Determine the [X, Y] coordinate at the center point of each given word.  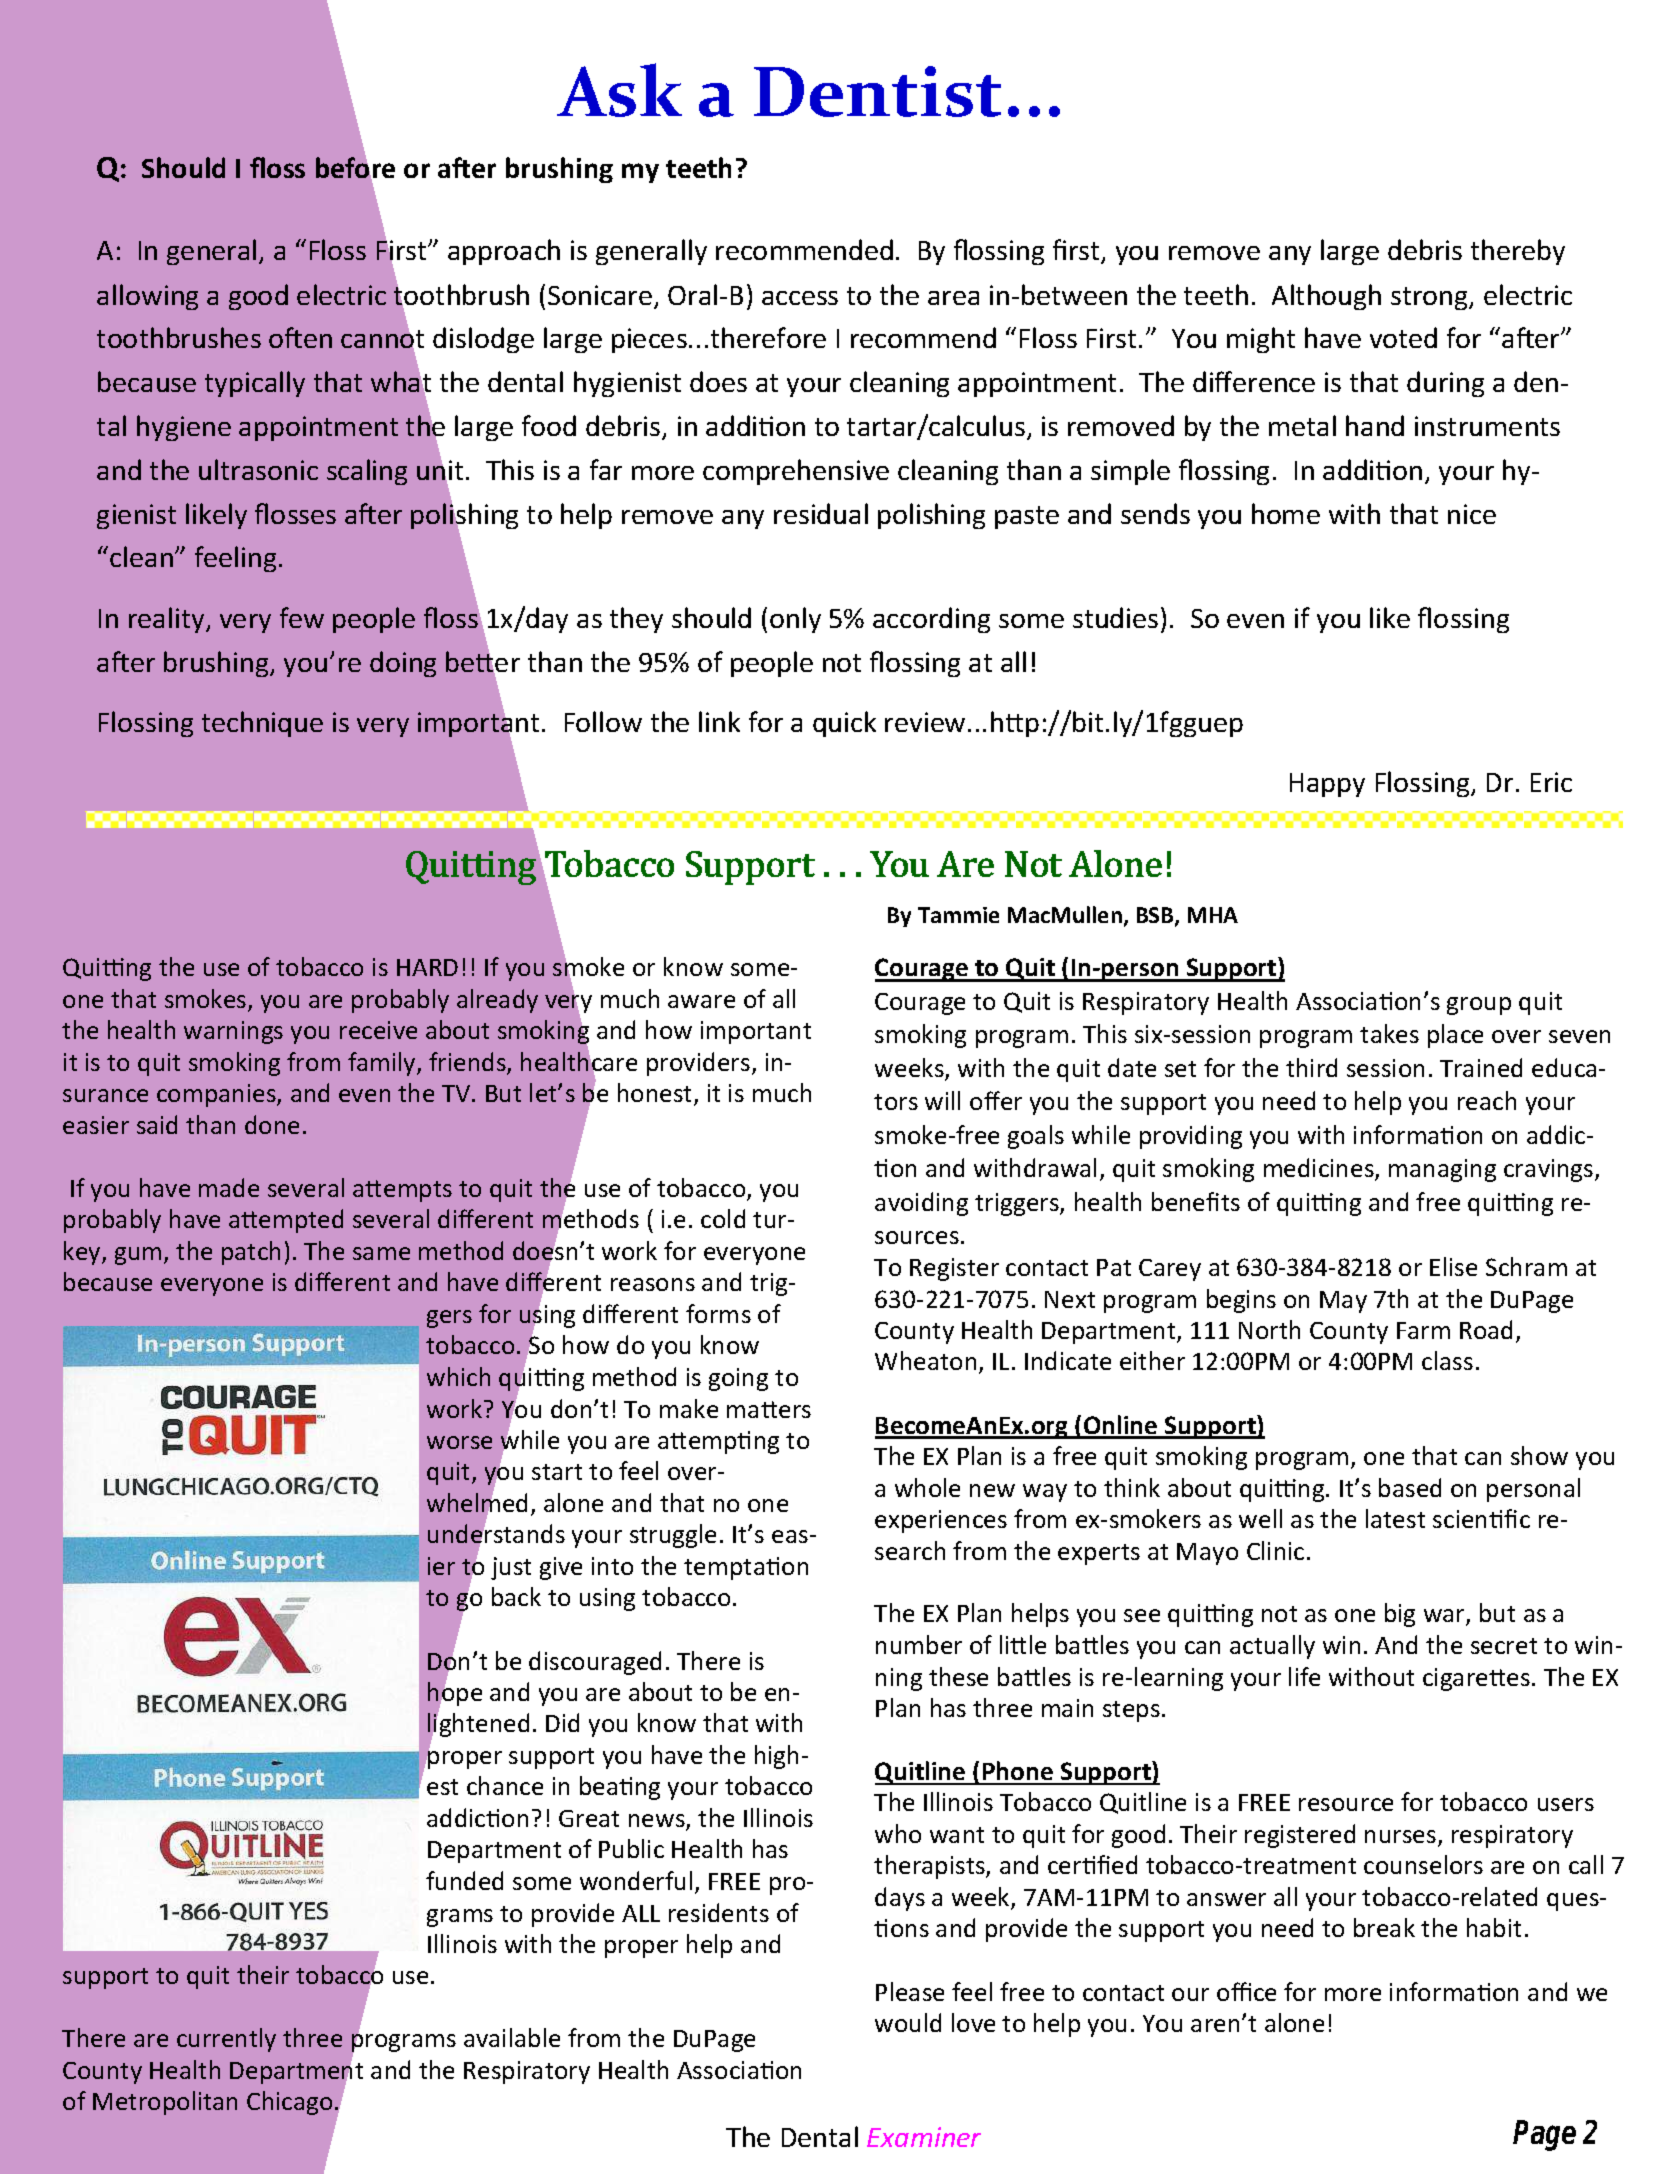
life [1304, 1676]
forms [718, 1313]
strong [1431, 298]
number [919, 1644]
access [800, 298]
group [1479, 1006]
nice [1472, 514]
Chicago [289, 2103]
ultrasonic [258, 469]
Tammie [958, 915]
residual [821, 513]
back [516, 1596]
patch [251, 1253]
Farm [1423, 1330]
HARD [427, 967]
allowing [147, 297]
